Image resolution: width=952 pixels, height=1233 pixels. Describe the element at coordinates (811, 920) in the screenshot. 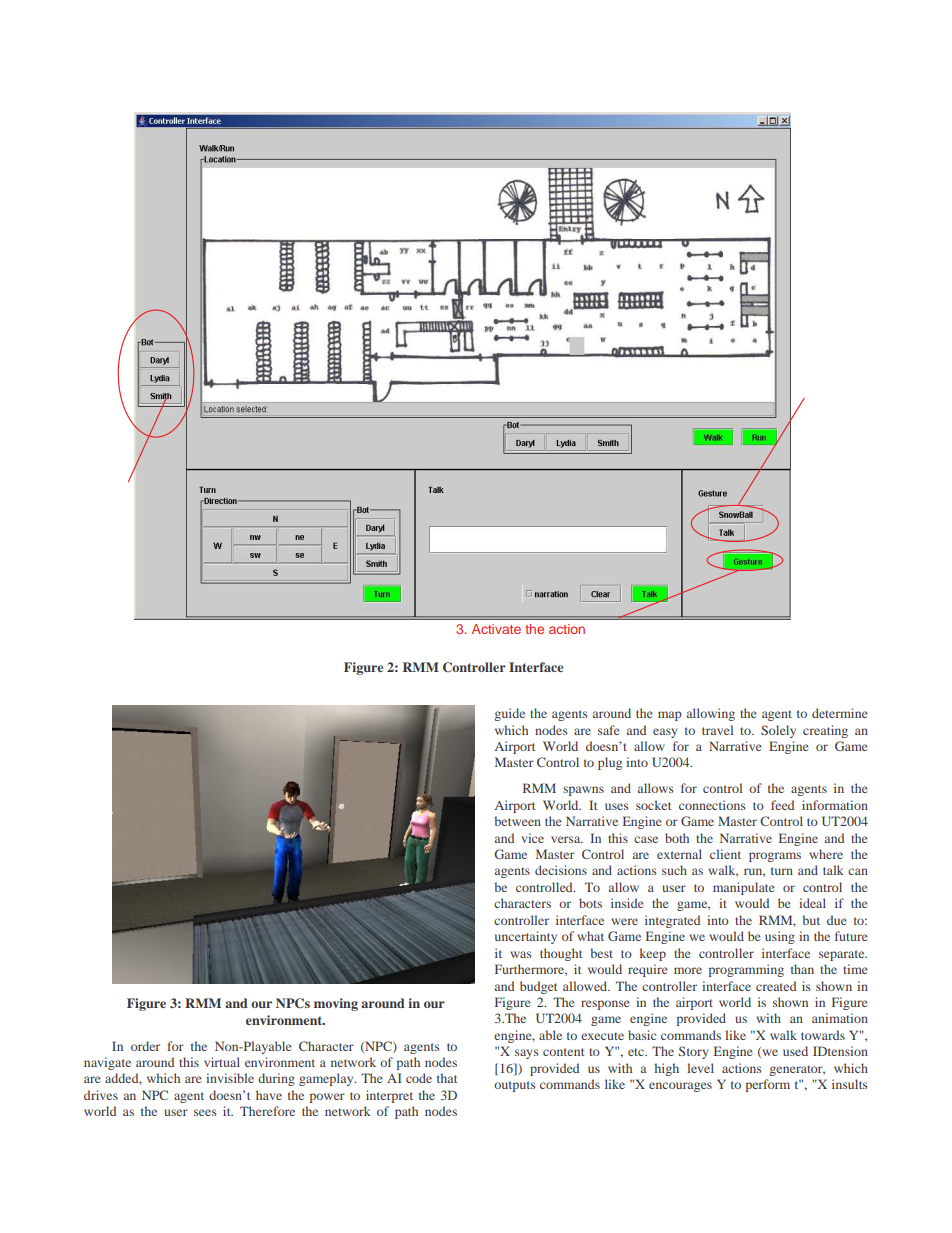

I see `but` at that location.
